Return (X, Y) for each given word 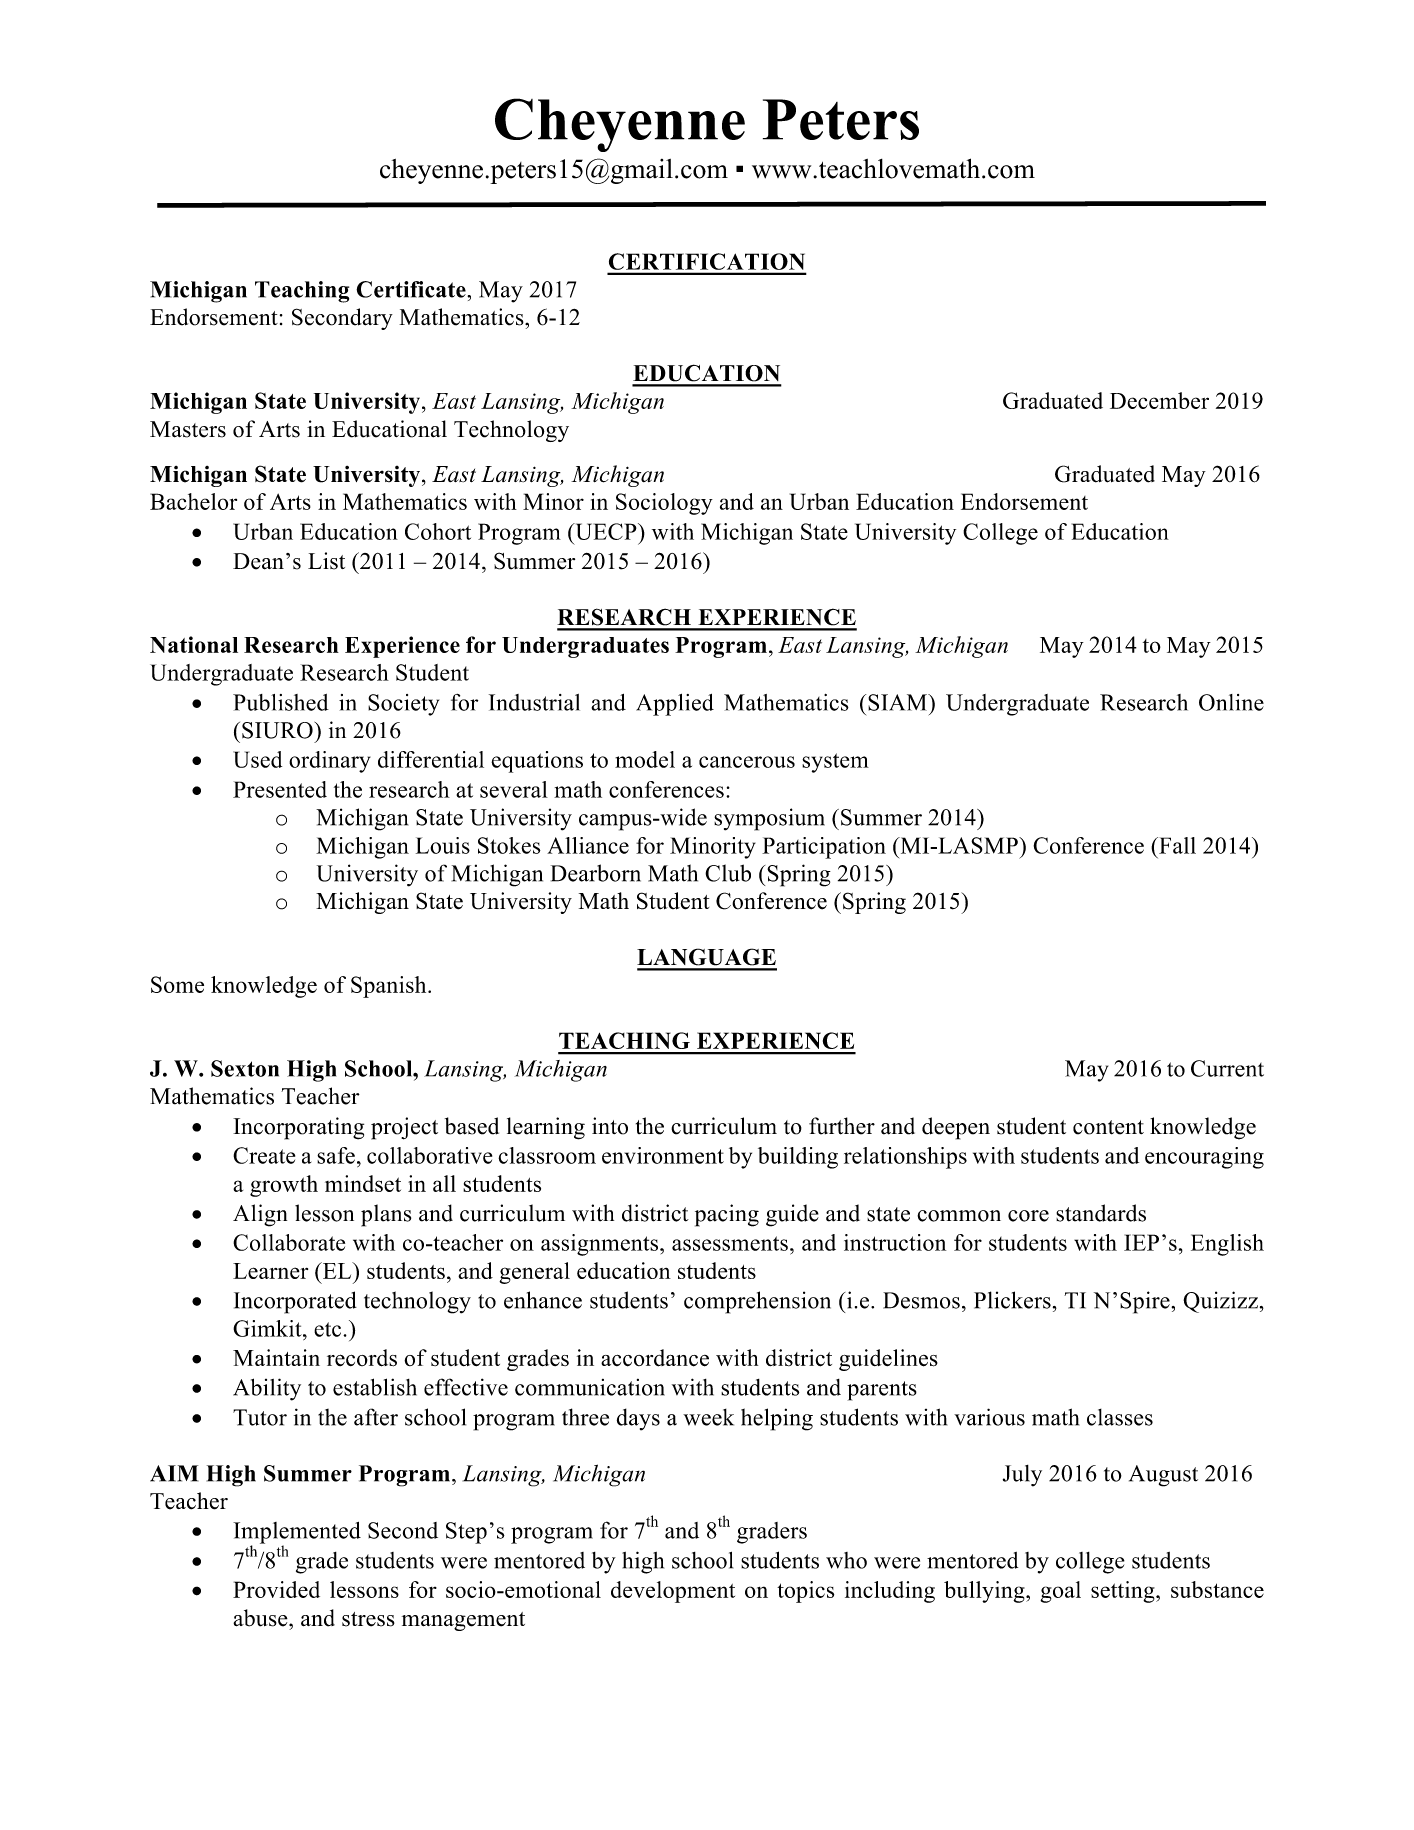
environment (663, 1155)
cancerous (747, 762)
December (1159, 400)
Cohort (438, 531)
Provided (276, 1589)
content (1108, 1127)
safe (336, 1155)
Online (1231, 702)
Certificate (412, 289)
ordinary (330, 762)
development (673, 1592)
